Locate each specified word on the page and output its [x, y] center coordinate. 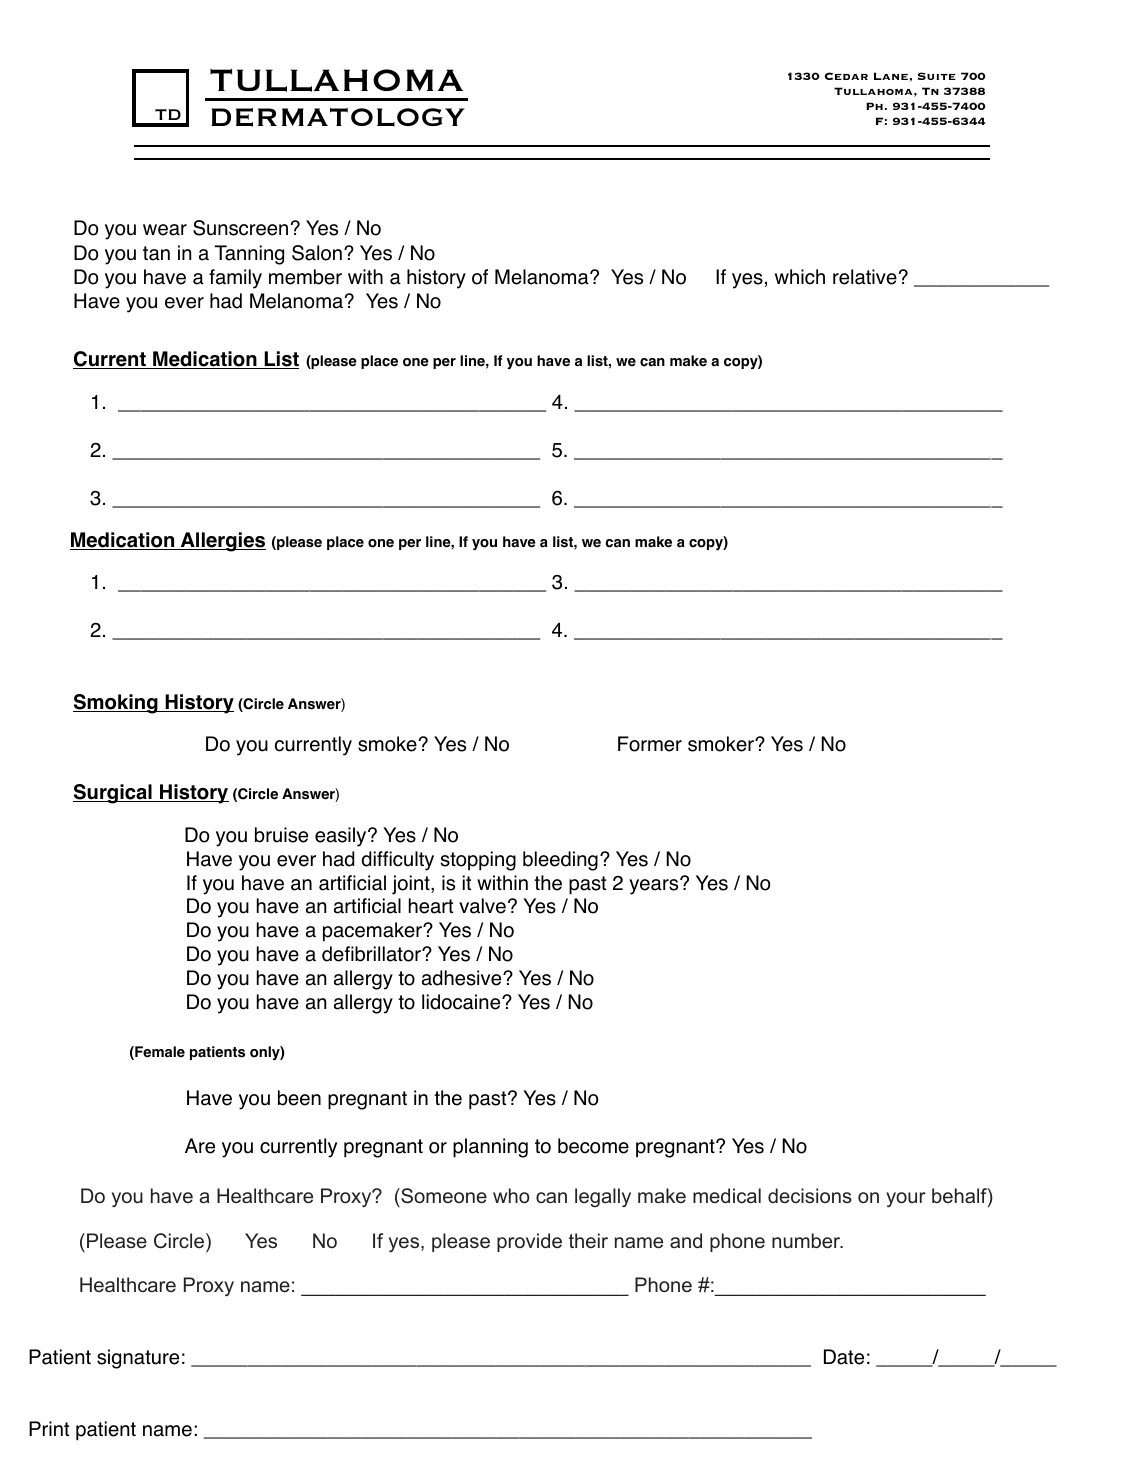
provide [529, 1242]
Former [650, 744]
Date [844, 1357]
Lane [891, 76]
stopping [478, 861]
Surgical [113, 794]
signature [138, 1359]
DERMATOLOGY [338, 117]
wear [165, 230]
